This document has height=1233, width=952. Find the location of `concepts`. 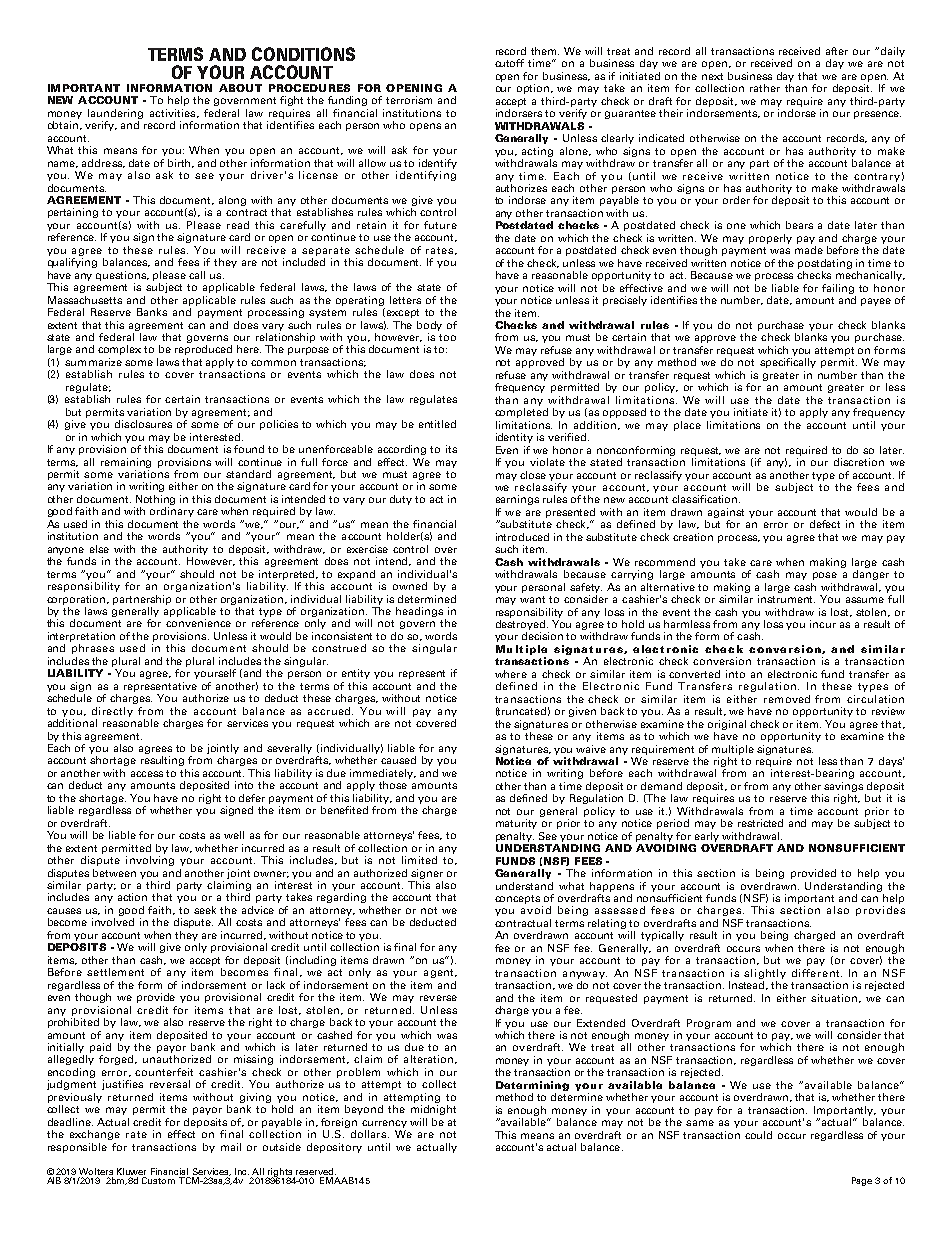

concepts is located at coordinates (519, 901).
